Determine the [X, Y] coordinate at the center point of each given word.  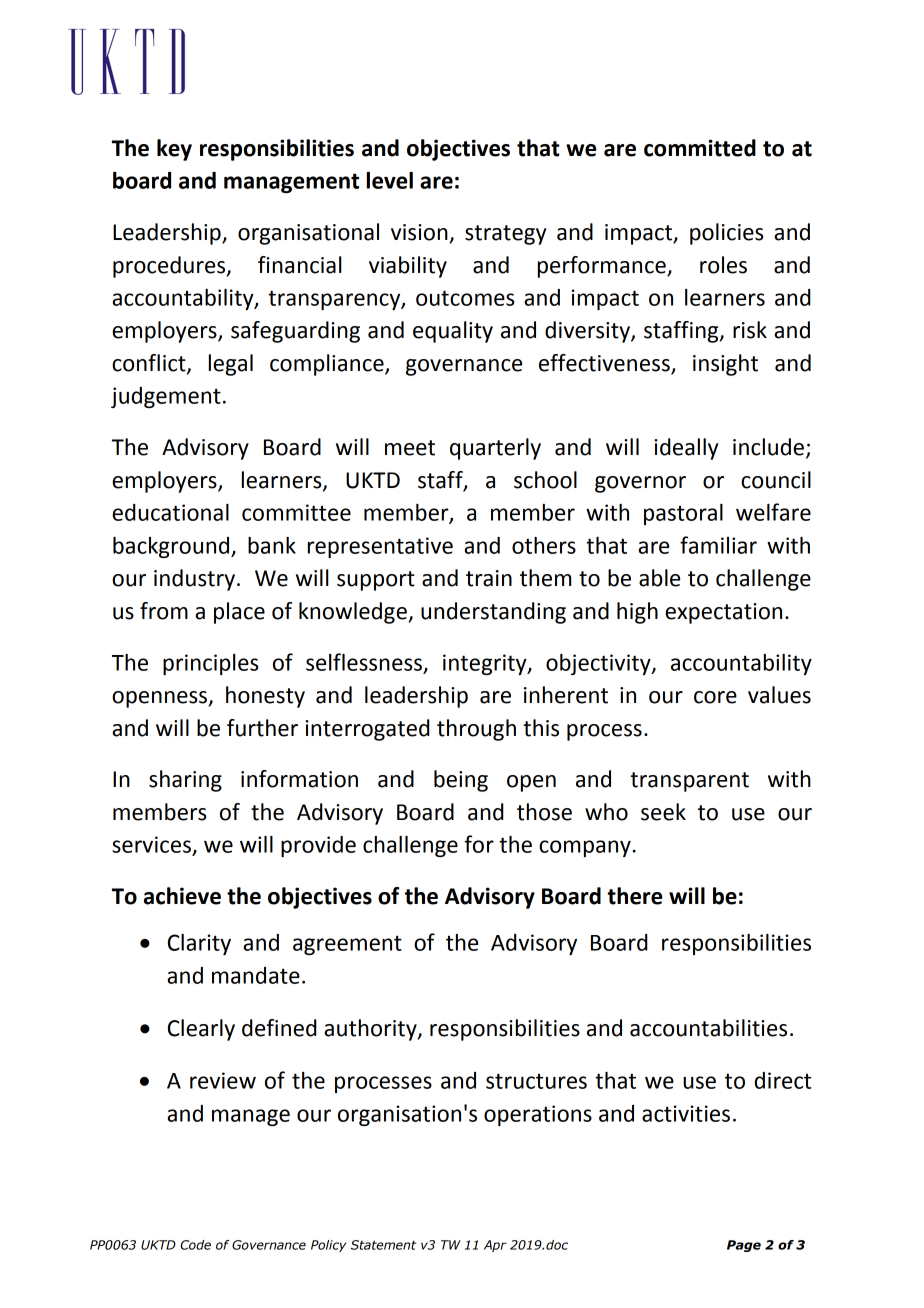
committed [700, 148]
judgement [166, 397]
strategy [505, 235]
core [715, 697]
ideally [686, 449]
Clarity [199, 944]
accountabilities [708, 1028]
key [174, 150]
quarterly [495, 449]
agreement [347, 945]
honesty [265, 697]
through [476, 730]
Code [196, 1245]
